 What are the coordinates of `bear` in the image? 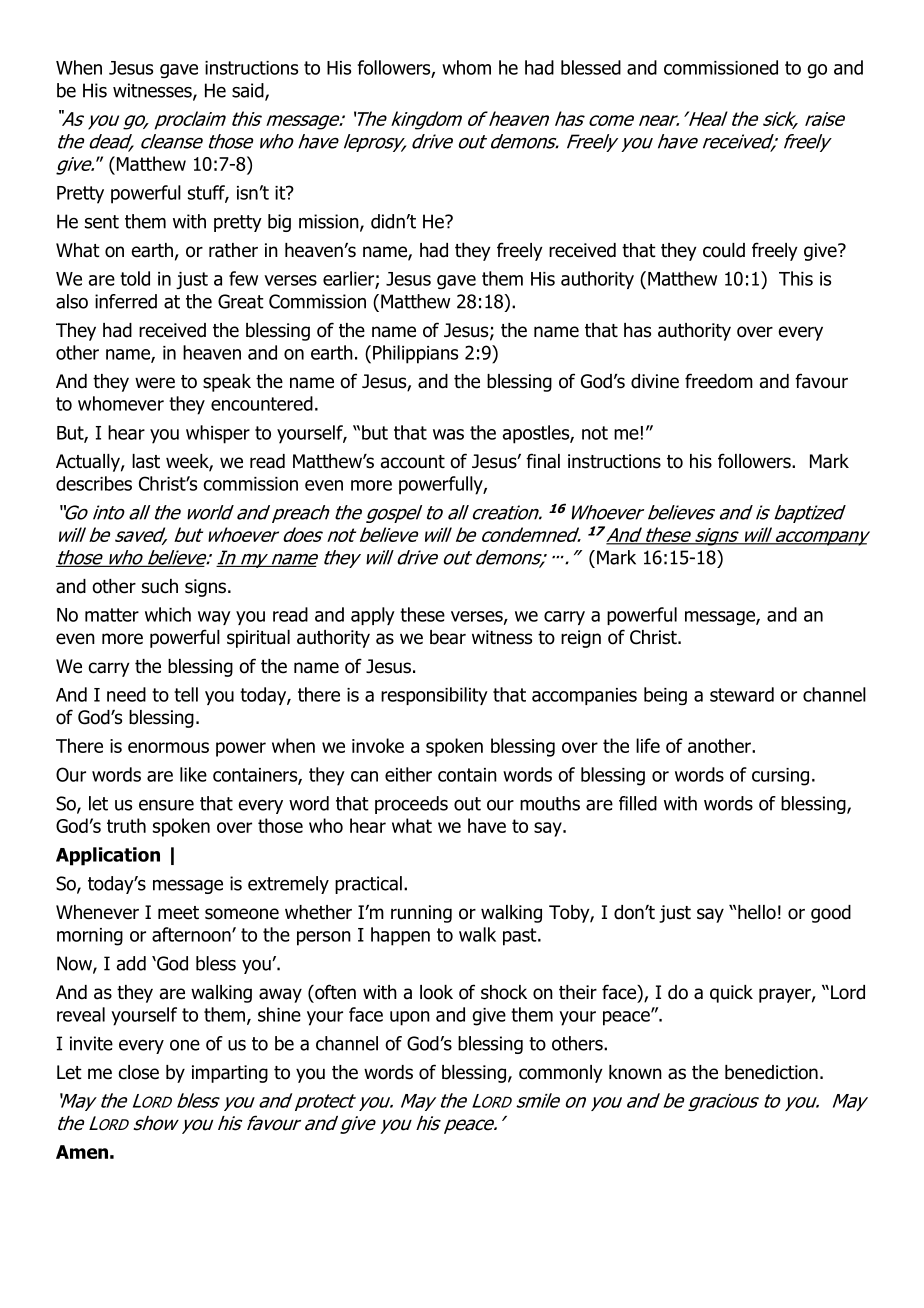 It's located at (448, 637).
